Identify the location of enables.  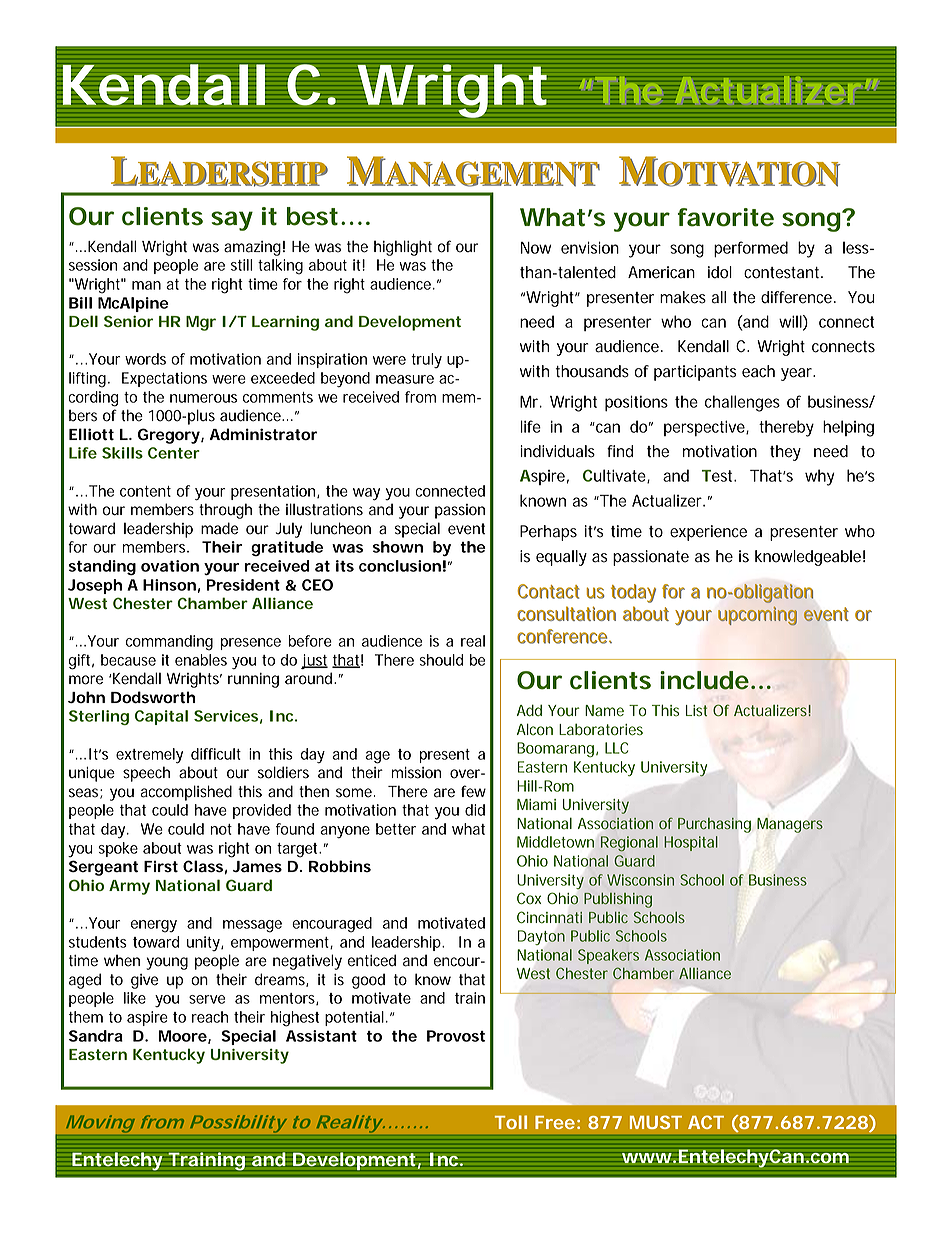
(201, 660).
